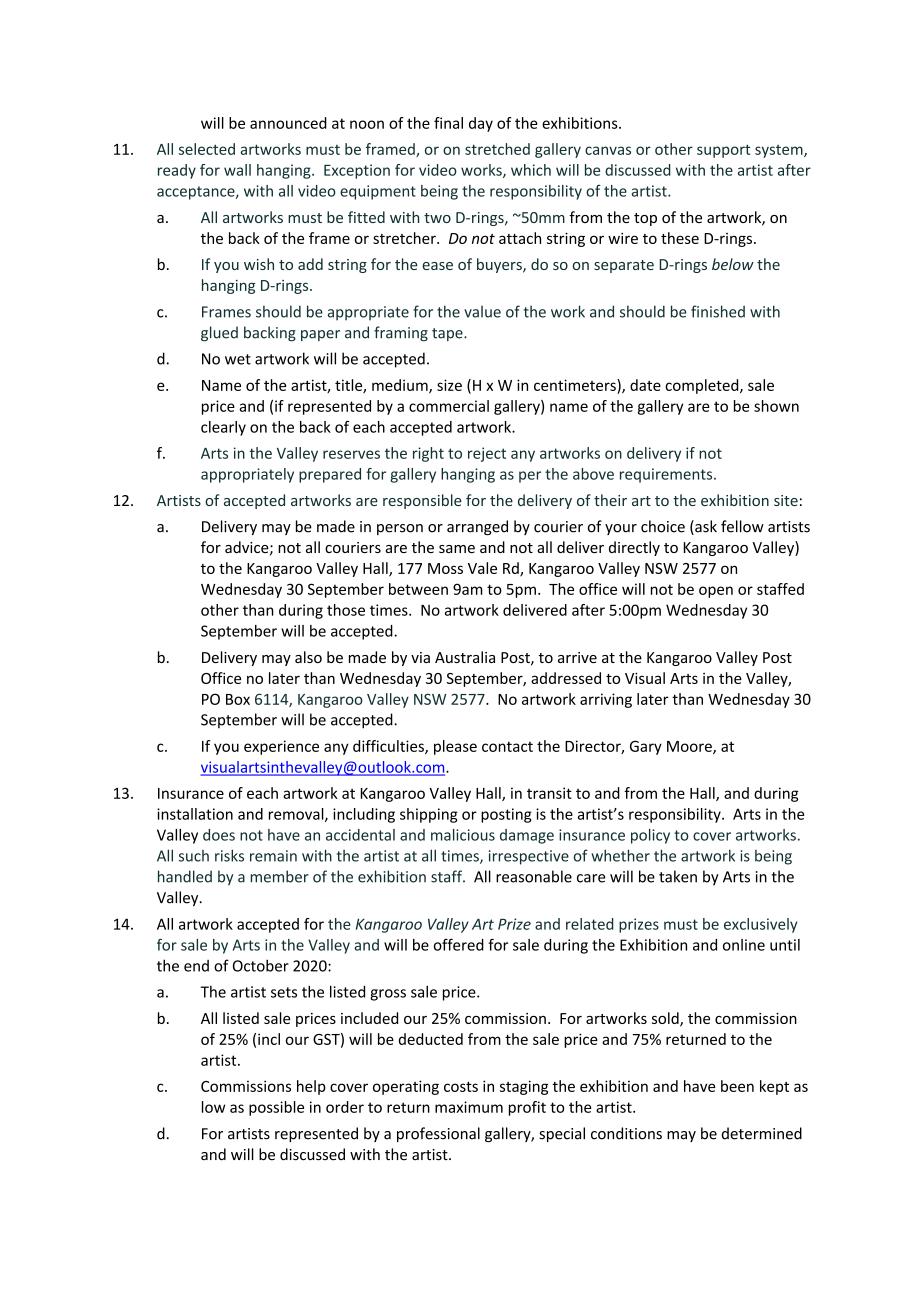  Describe the element at coordinates (237, 170) in the screenshot. I see `wall` at that location.
